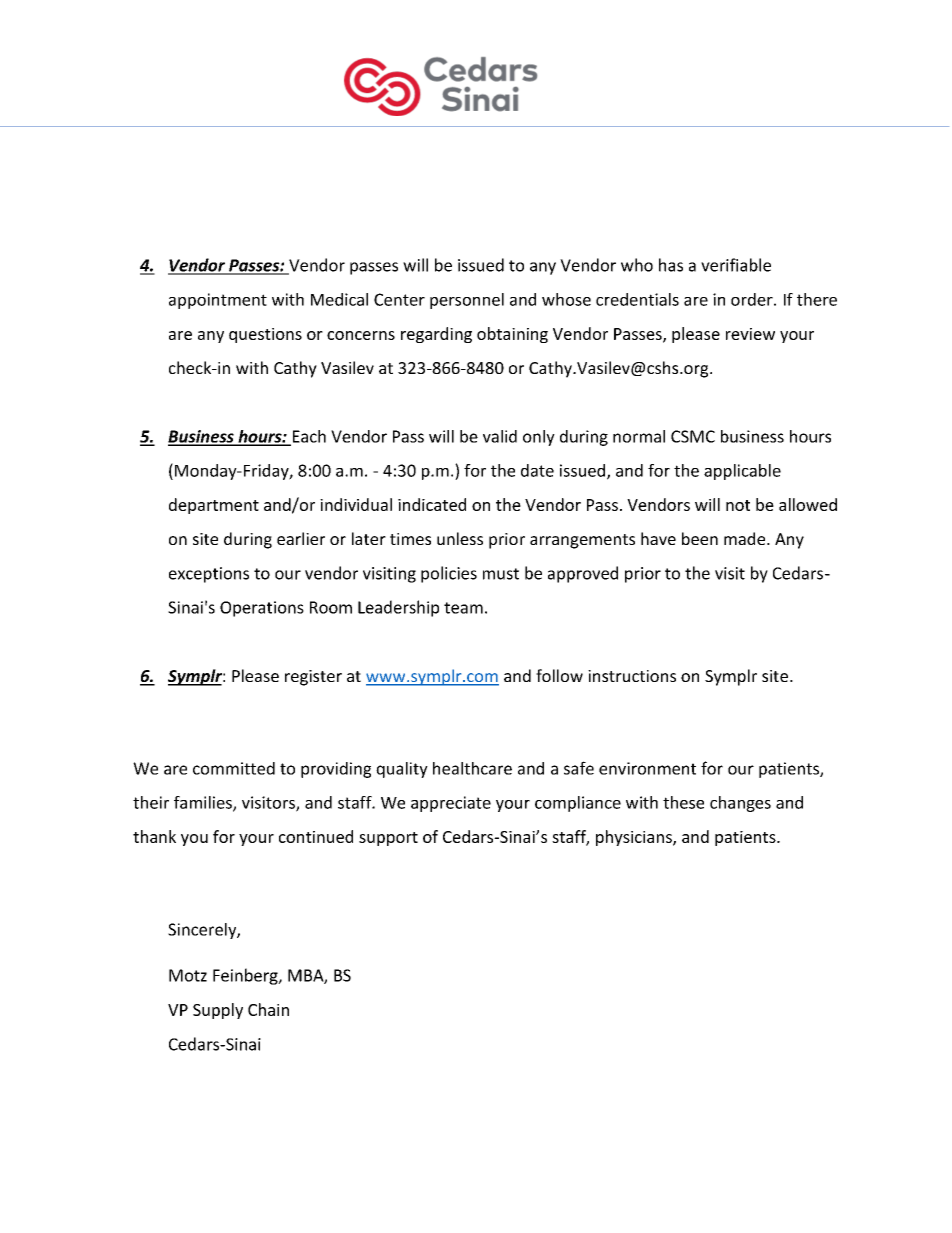 This screenshot has height=1233, width=952. I want to click on valid, so click(500, 436).
